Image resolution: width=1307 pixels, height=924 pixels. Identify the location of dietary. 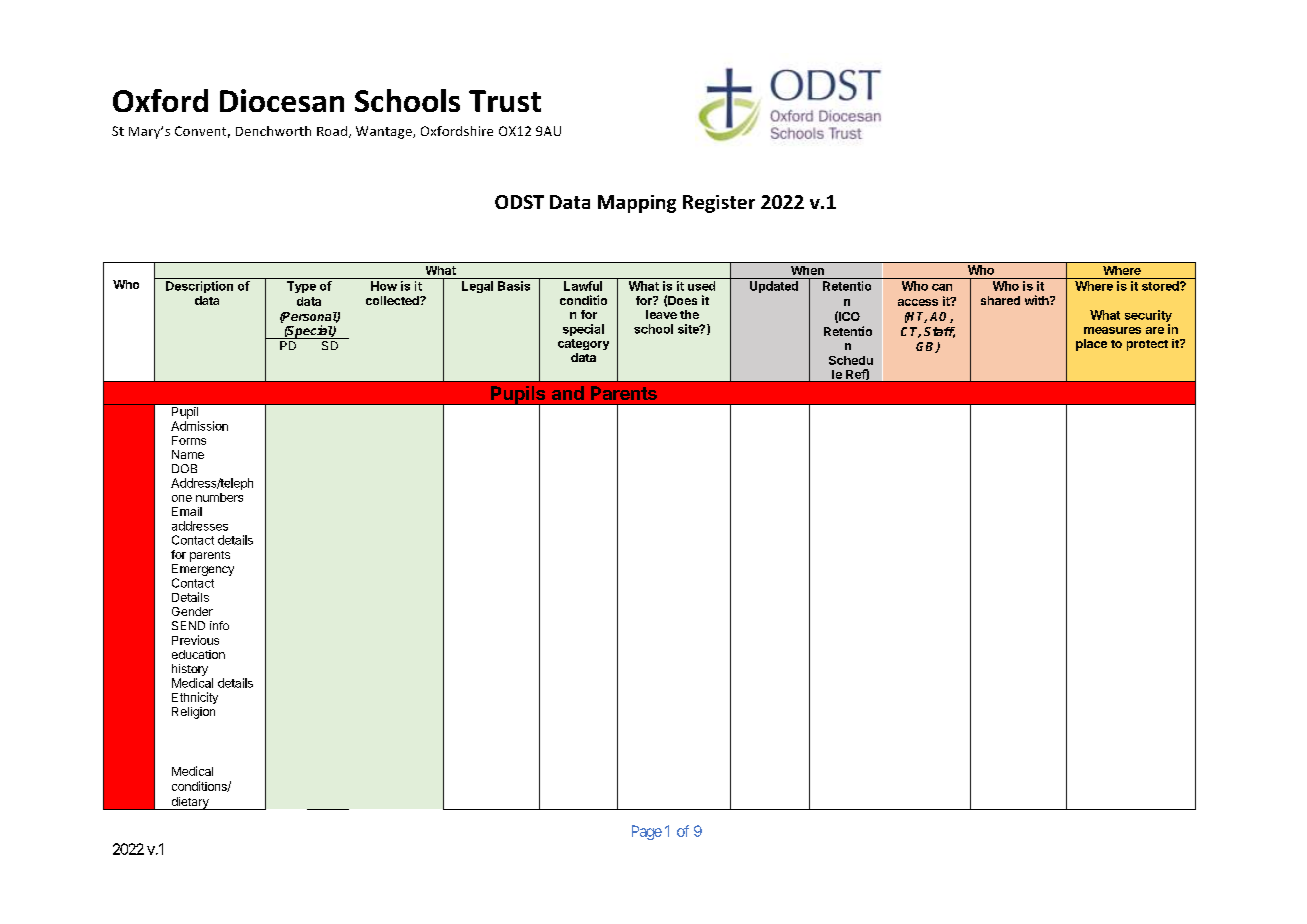
(190, 803).
